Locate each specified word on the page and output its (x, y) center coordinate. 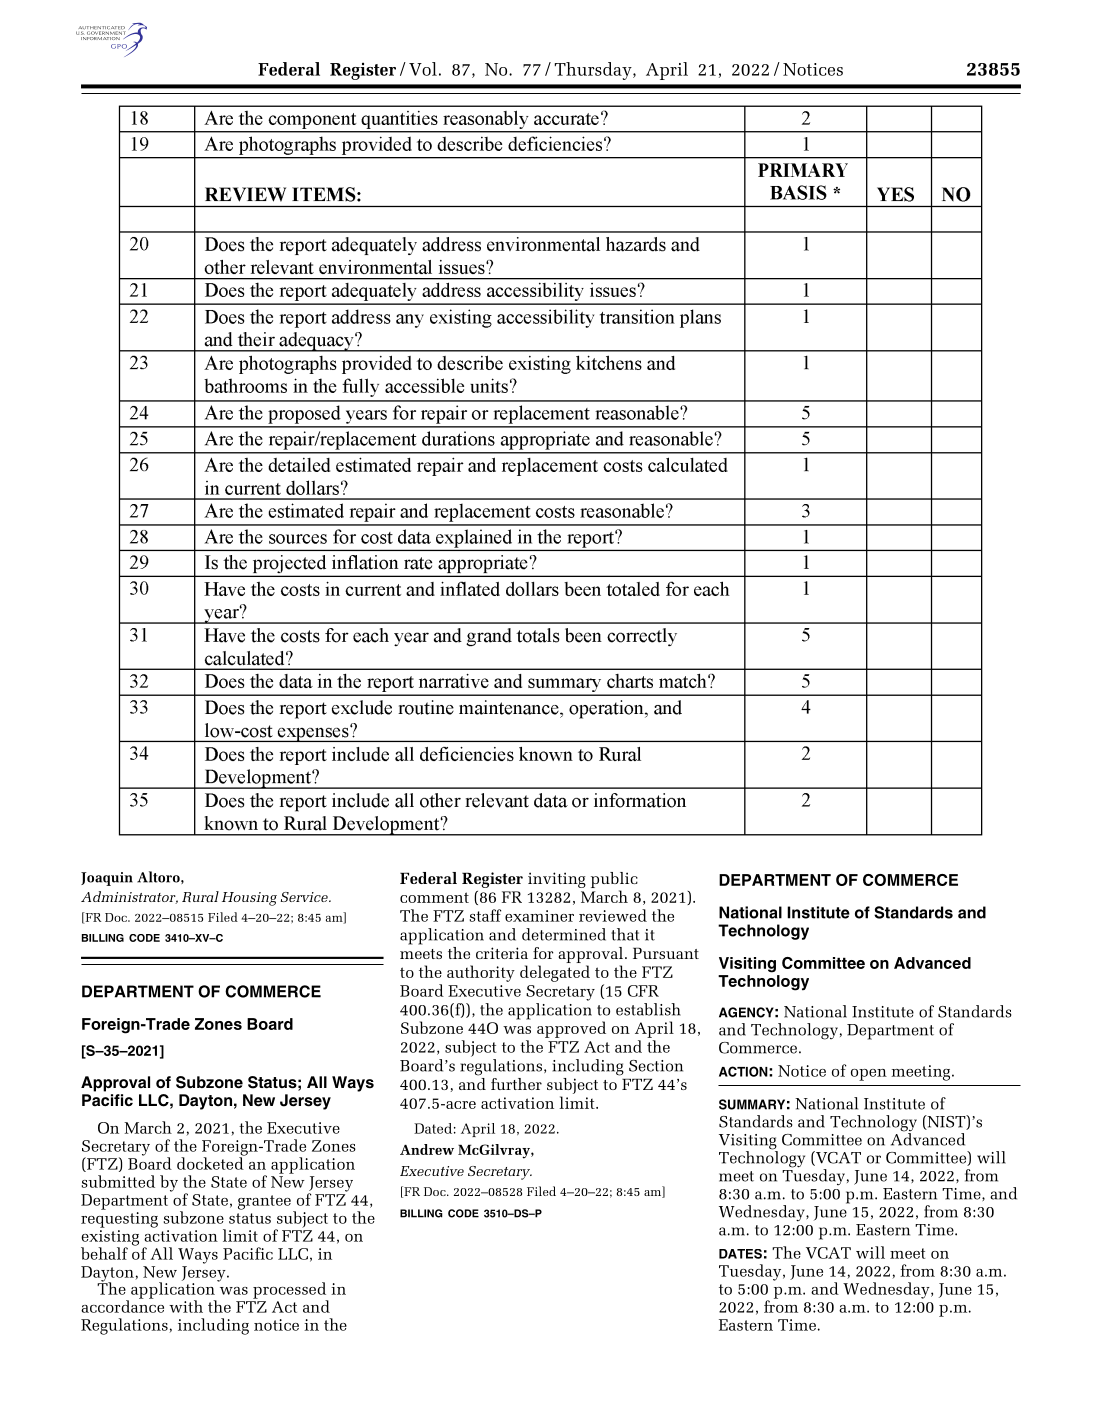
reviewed (613, 915)
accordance (122, 1305)
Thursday (594, 71)
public (614, 881)
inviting (557, 880)
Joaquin (107, 879)
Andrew (427, 1149)
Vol (423, 69)
